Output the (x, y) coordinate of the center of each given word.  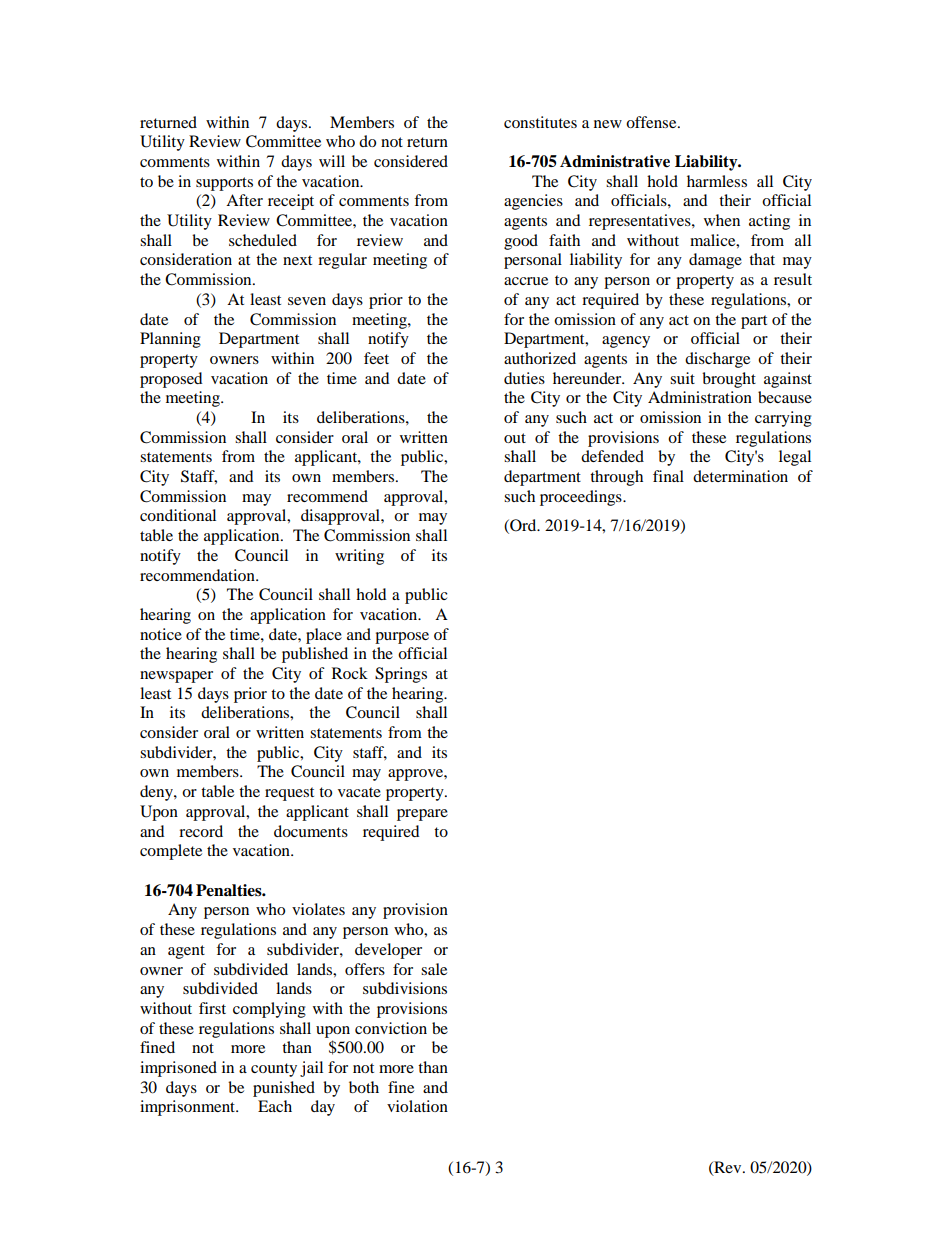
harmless (717, 181)
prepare (422, 815)
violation (417, 1106)
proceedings (582, 498)
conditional (178, 515)
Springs (401, 675)
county (274, 1070)
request (289, 794)
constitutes (540, 122)
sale (434, 969)
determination (740, 476)
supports (224, 184)
